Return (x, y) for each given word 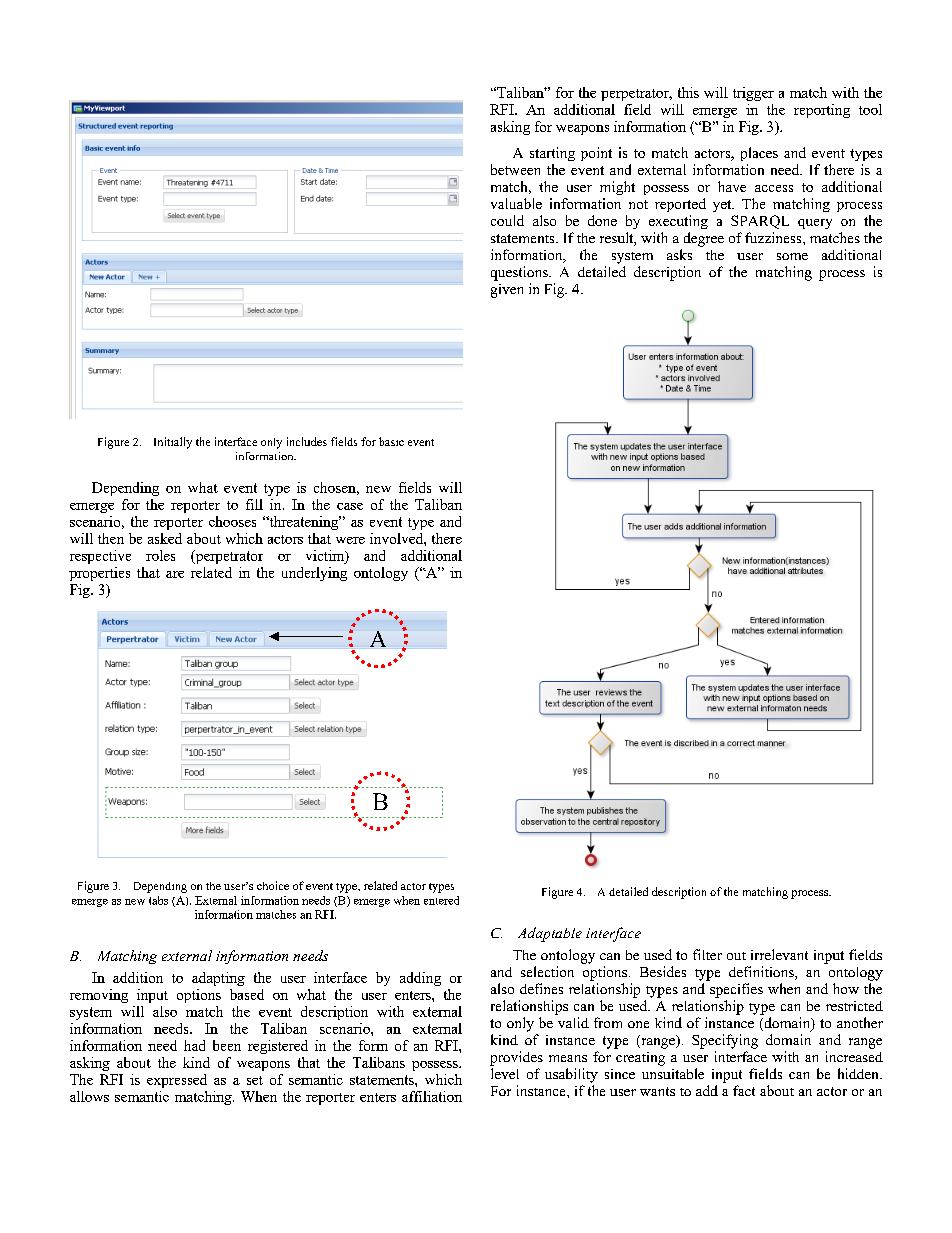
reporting (822, 111)
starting (552, 154)
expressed (177, 1081)
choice (273, 885)
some (792, 256)
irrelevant (779, 954)
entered (441, 900)
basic (391, 441)
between (515, 169)
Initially (173, 443)
